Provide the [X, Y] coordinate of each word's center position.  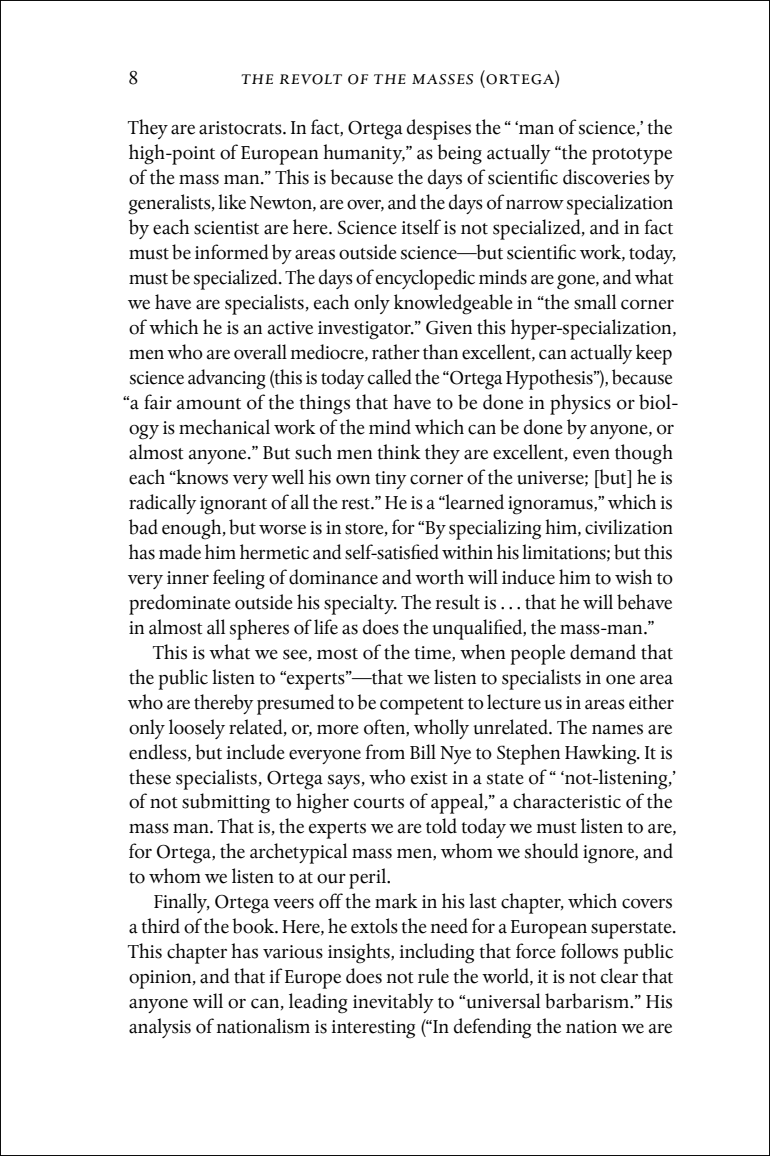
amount [209, 404]
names [617, 729]
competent [422, 706]
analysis [160, 1028]
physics [580, 404]
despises [439, 129]
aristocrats [241, 128]
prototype [632, 156]
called [390, 377]
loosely [197, 729]
